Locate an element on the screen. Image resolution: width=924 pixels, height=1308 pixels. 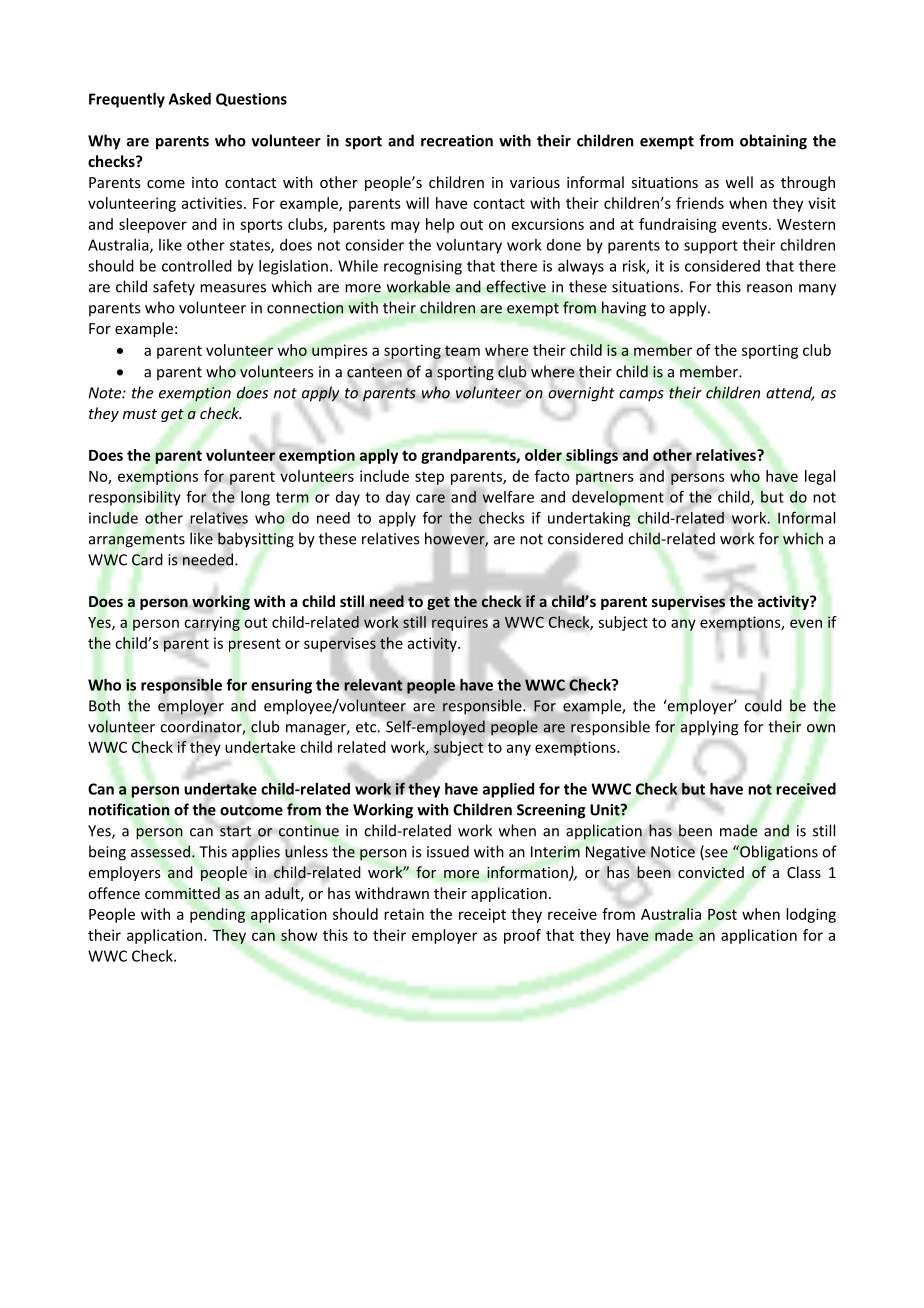
relevant is located at coordinates (373, 685).
